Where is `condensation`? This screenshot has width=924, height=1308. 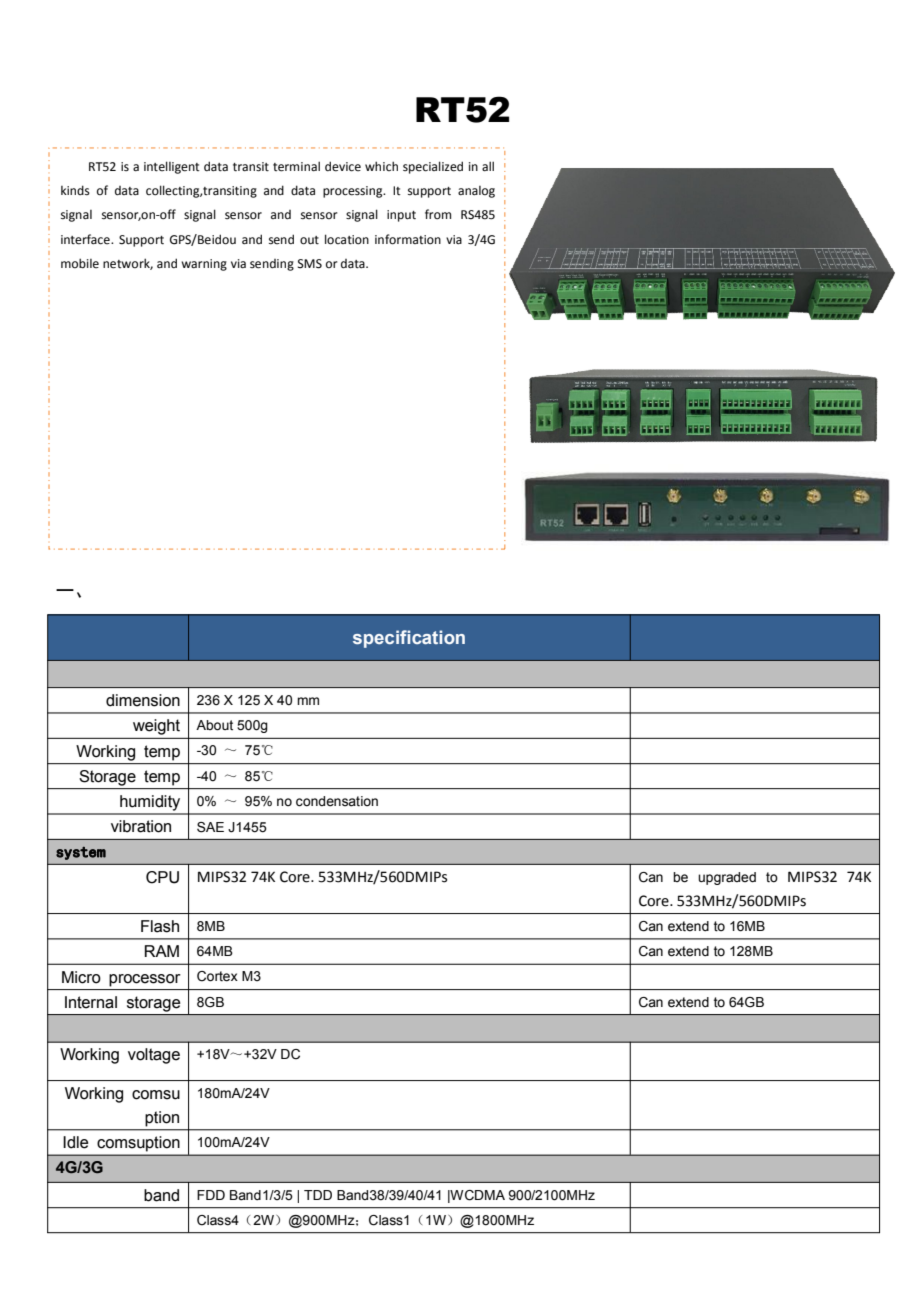 condensation is located at coordinates (337, 801).
